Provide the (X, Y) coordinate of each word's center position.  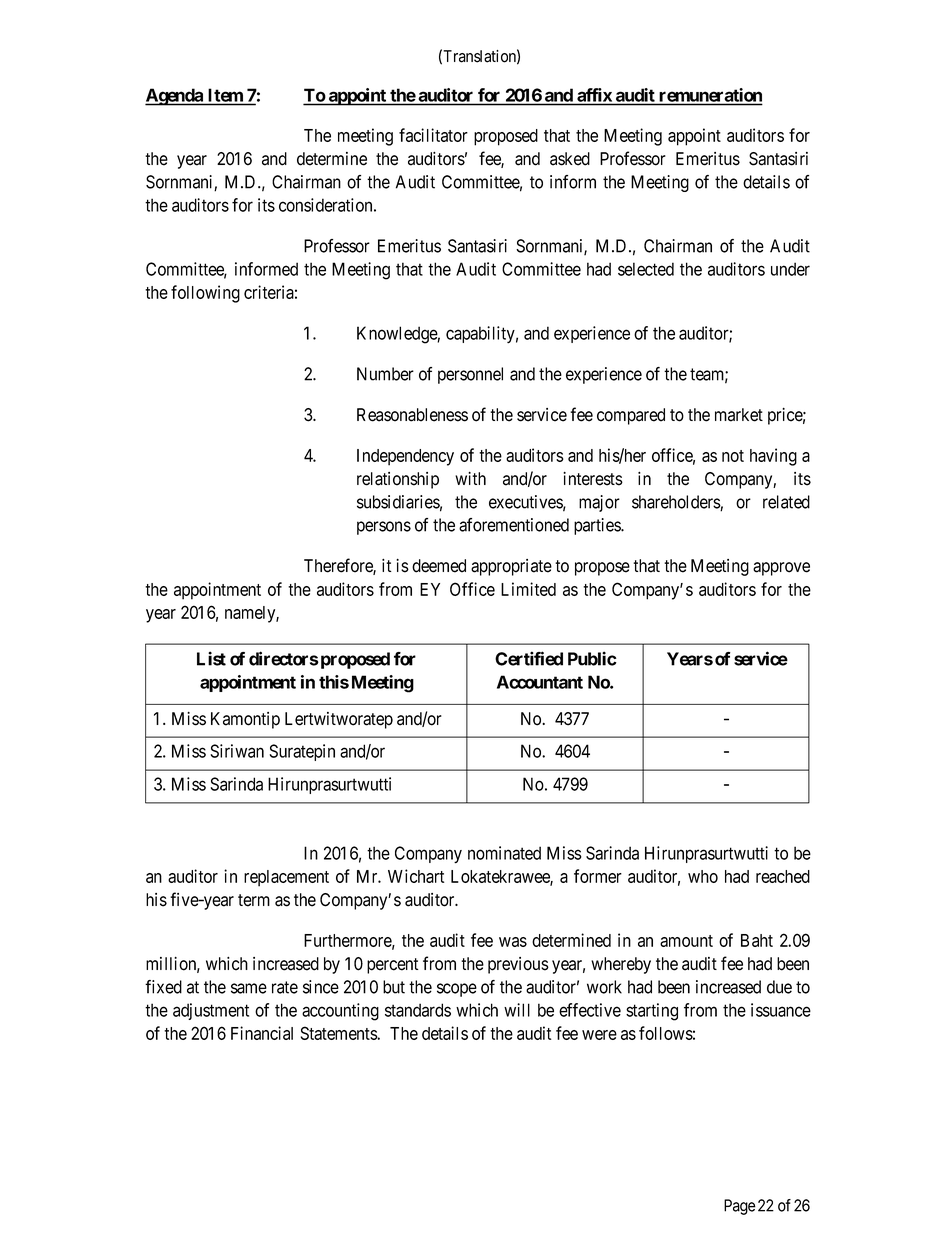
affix (594, 95)
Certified (529, 658)
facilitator (433, 135)
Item (226, 95)
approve (781, 569)
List (211, 658)
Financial (262, 1033)
